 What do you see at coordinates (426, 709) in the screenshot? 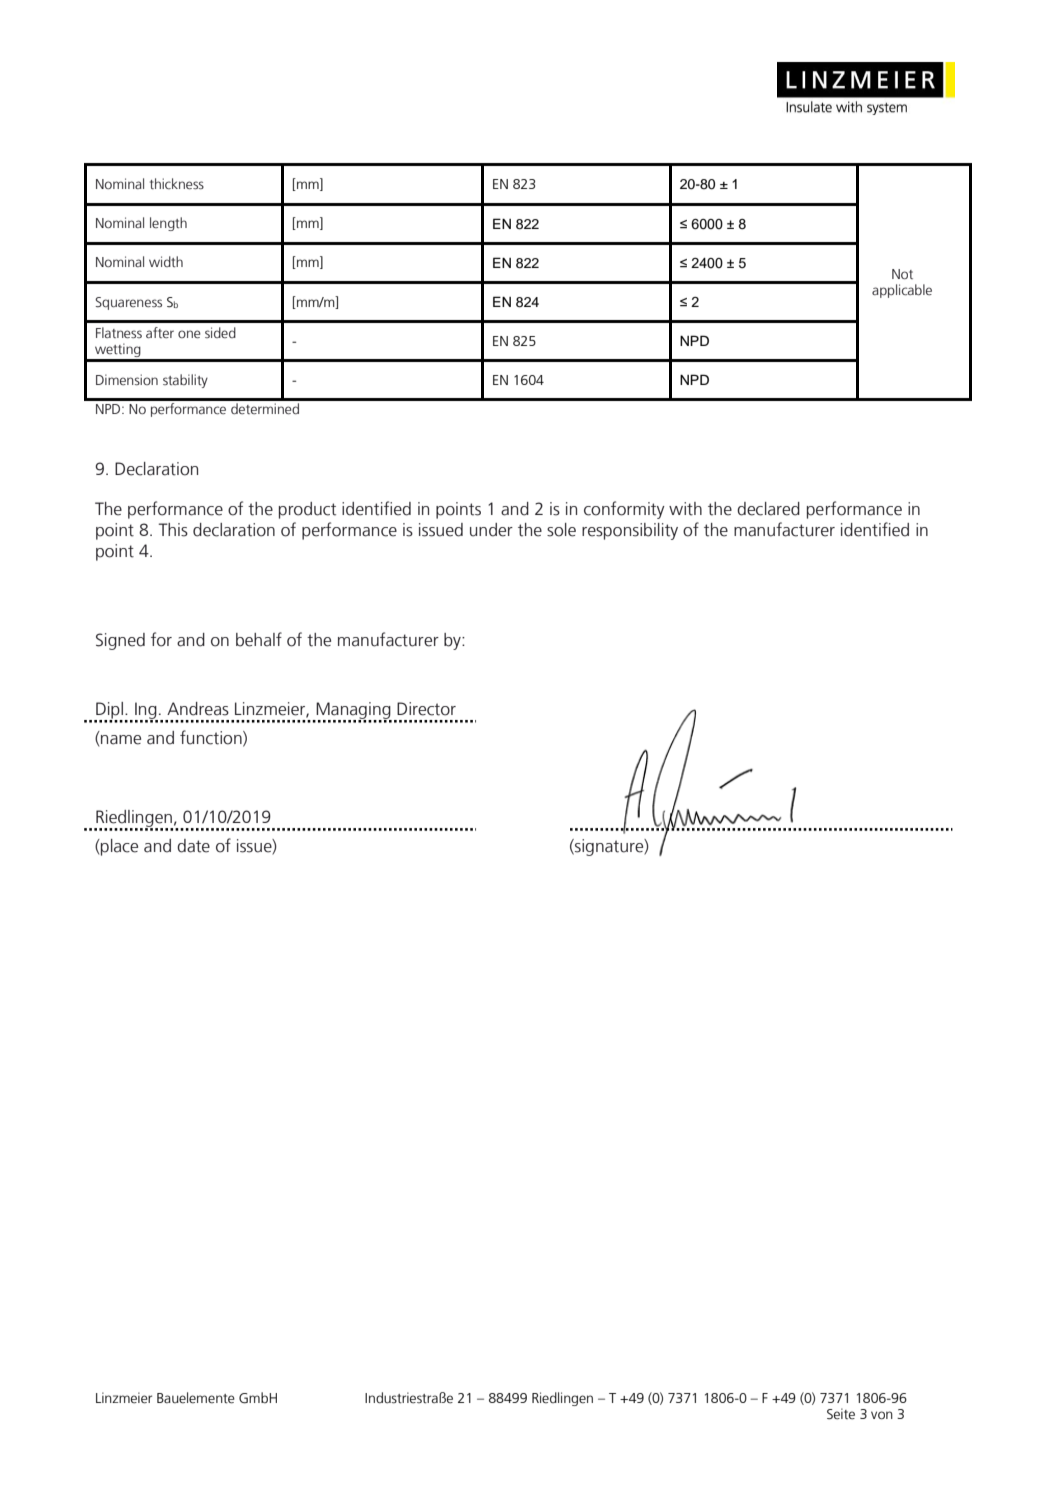
I see `Director` at bounding box center [426, 709].
